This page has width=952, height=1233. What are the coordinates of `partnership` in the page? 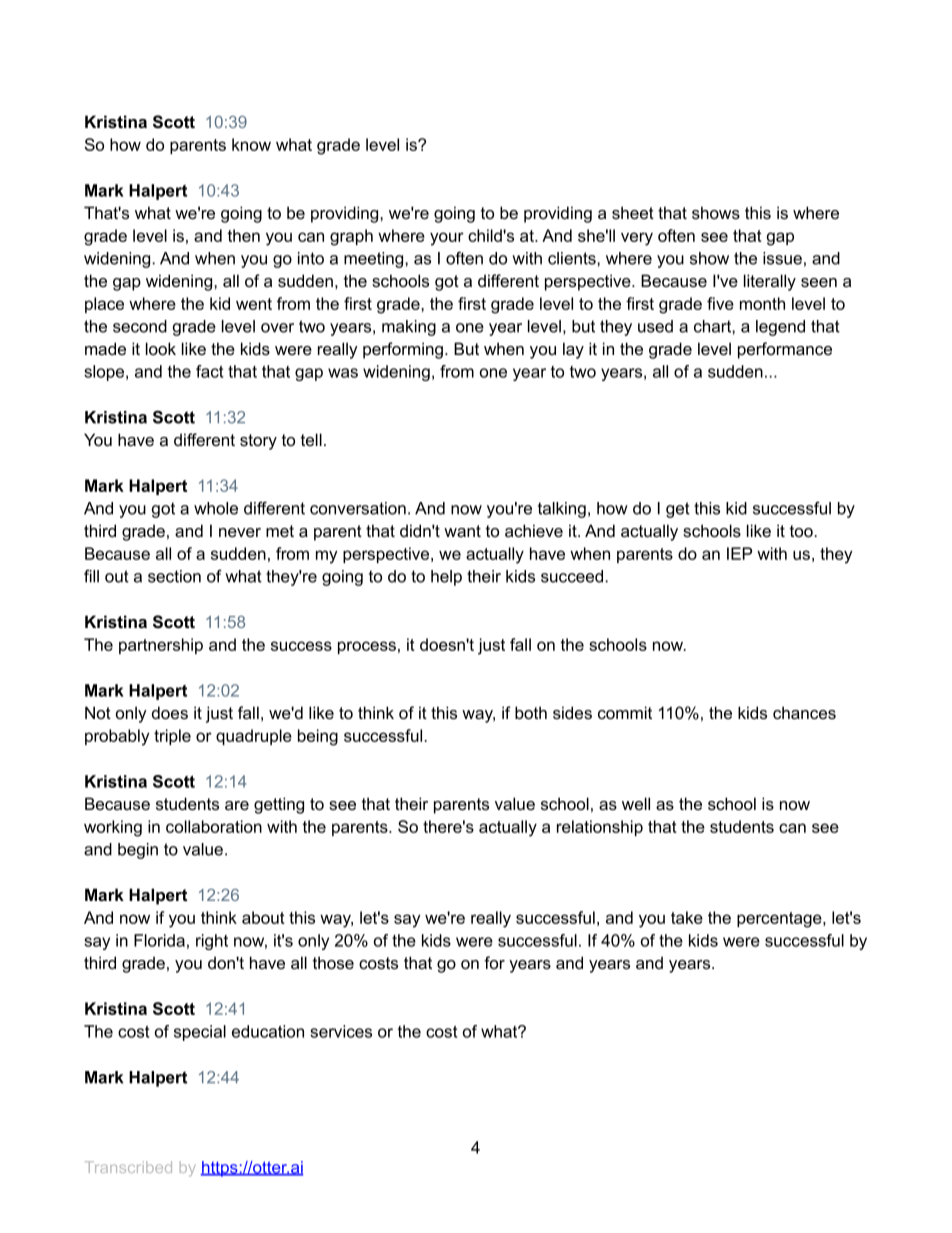 It's located at (161, 646).
